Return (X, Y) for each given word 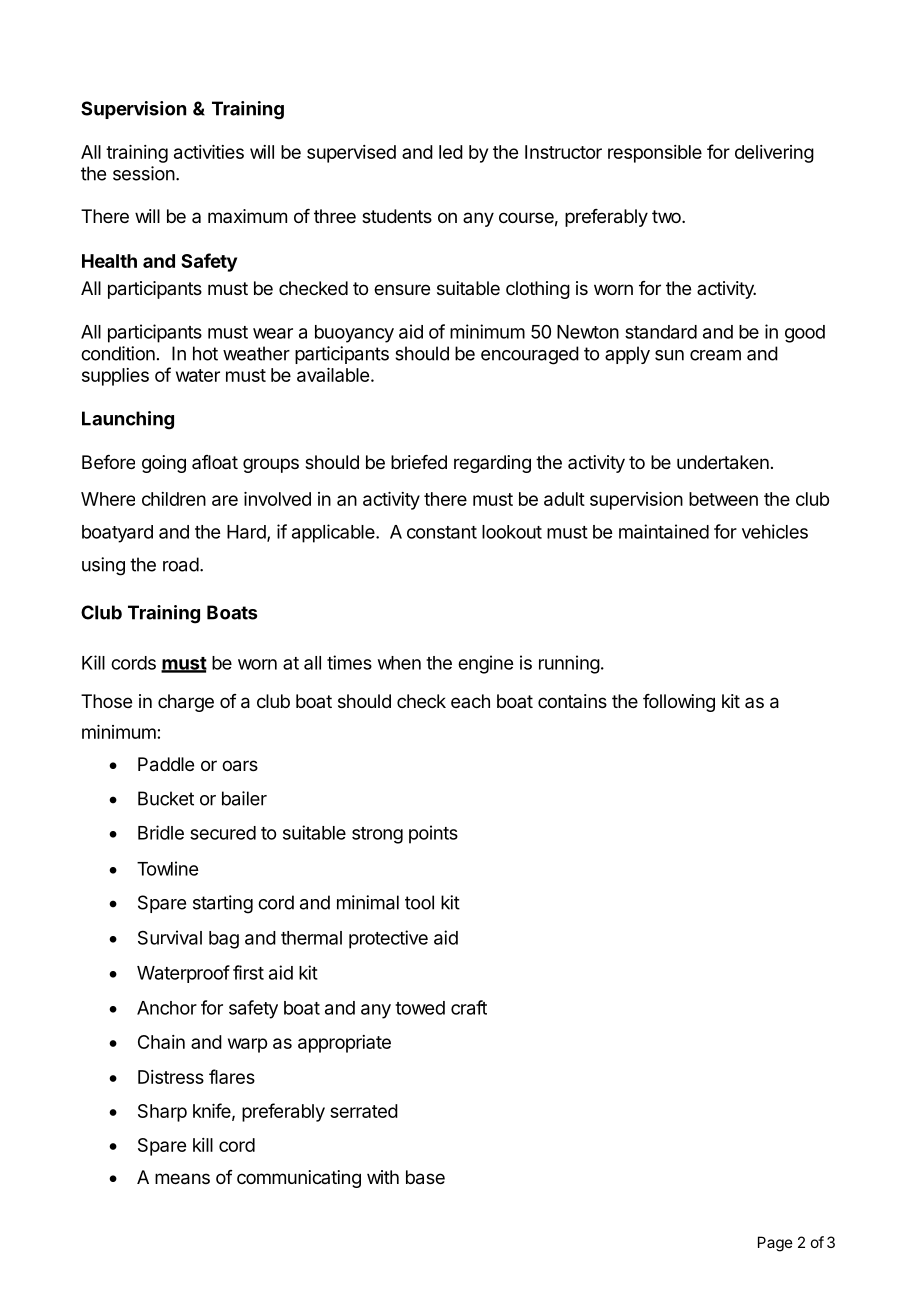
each (470, 701)
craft (469, 1007)
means (182, 1179)
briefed (419, 462)
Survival (170, 937)
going (164, 464)
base (425, 1177)
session (144, 173)
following (679, 703)
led (451, 152)
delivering (774, 154)
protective (388, 939)
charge (186, 703)
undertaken (723, 462)
